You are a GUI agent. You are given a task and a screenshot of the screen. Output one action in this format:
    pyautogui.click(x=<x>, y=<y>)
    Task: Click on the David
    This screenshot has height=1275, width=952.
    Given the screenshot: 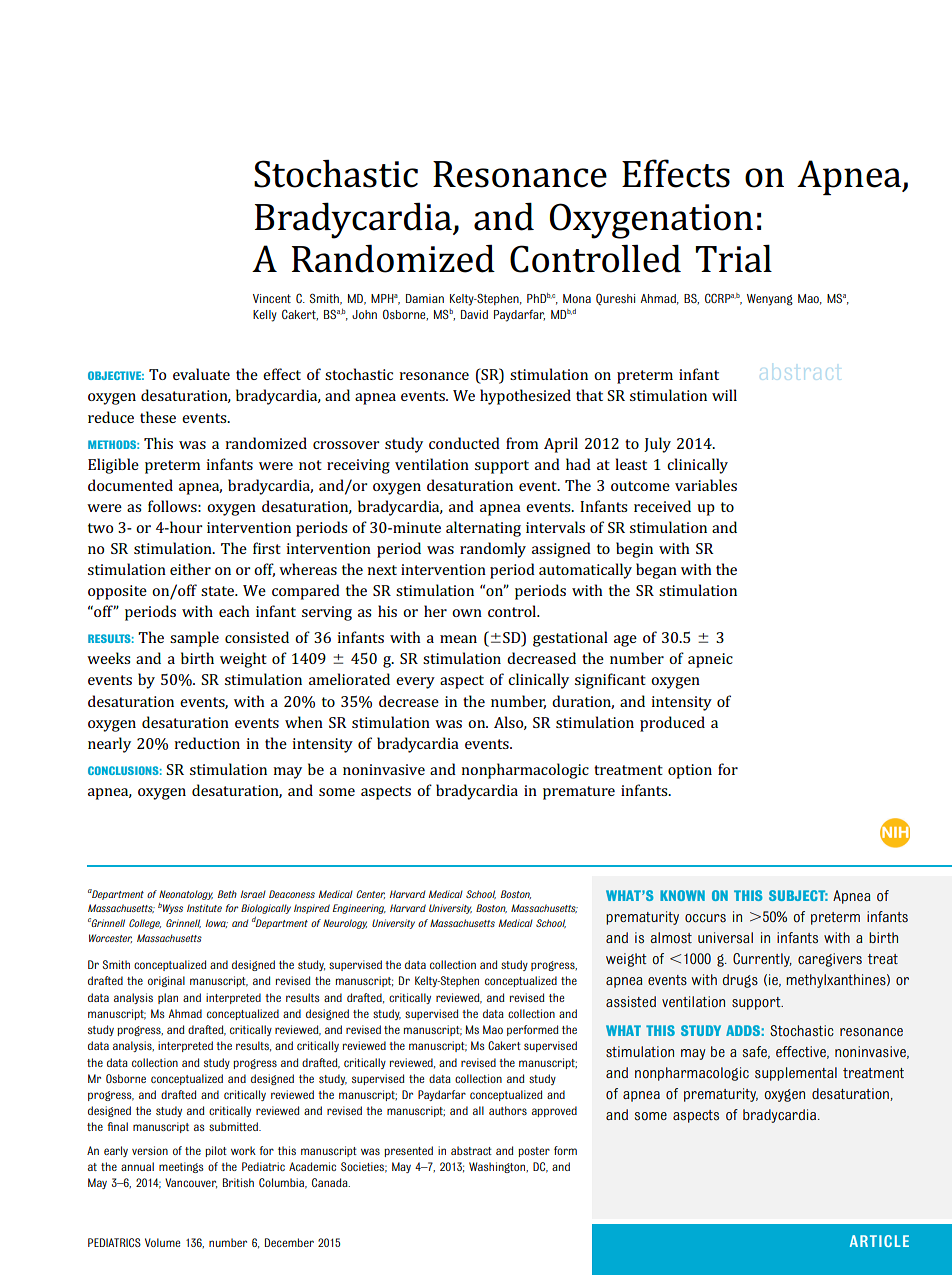 What is the action you would take?
    pyautogui.click(x=474, y=314)
